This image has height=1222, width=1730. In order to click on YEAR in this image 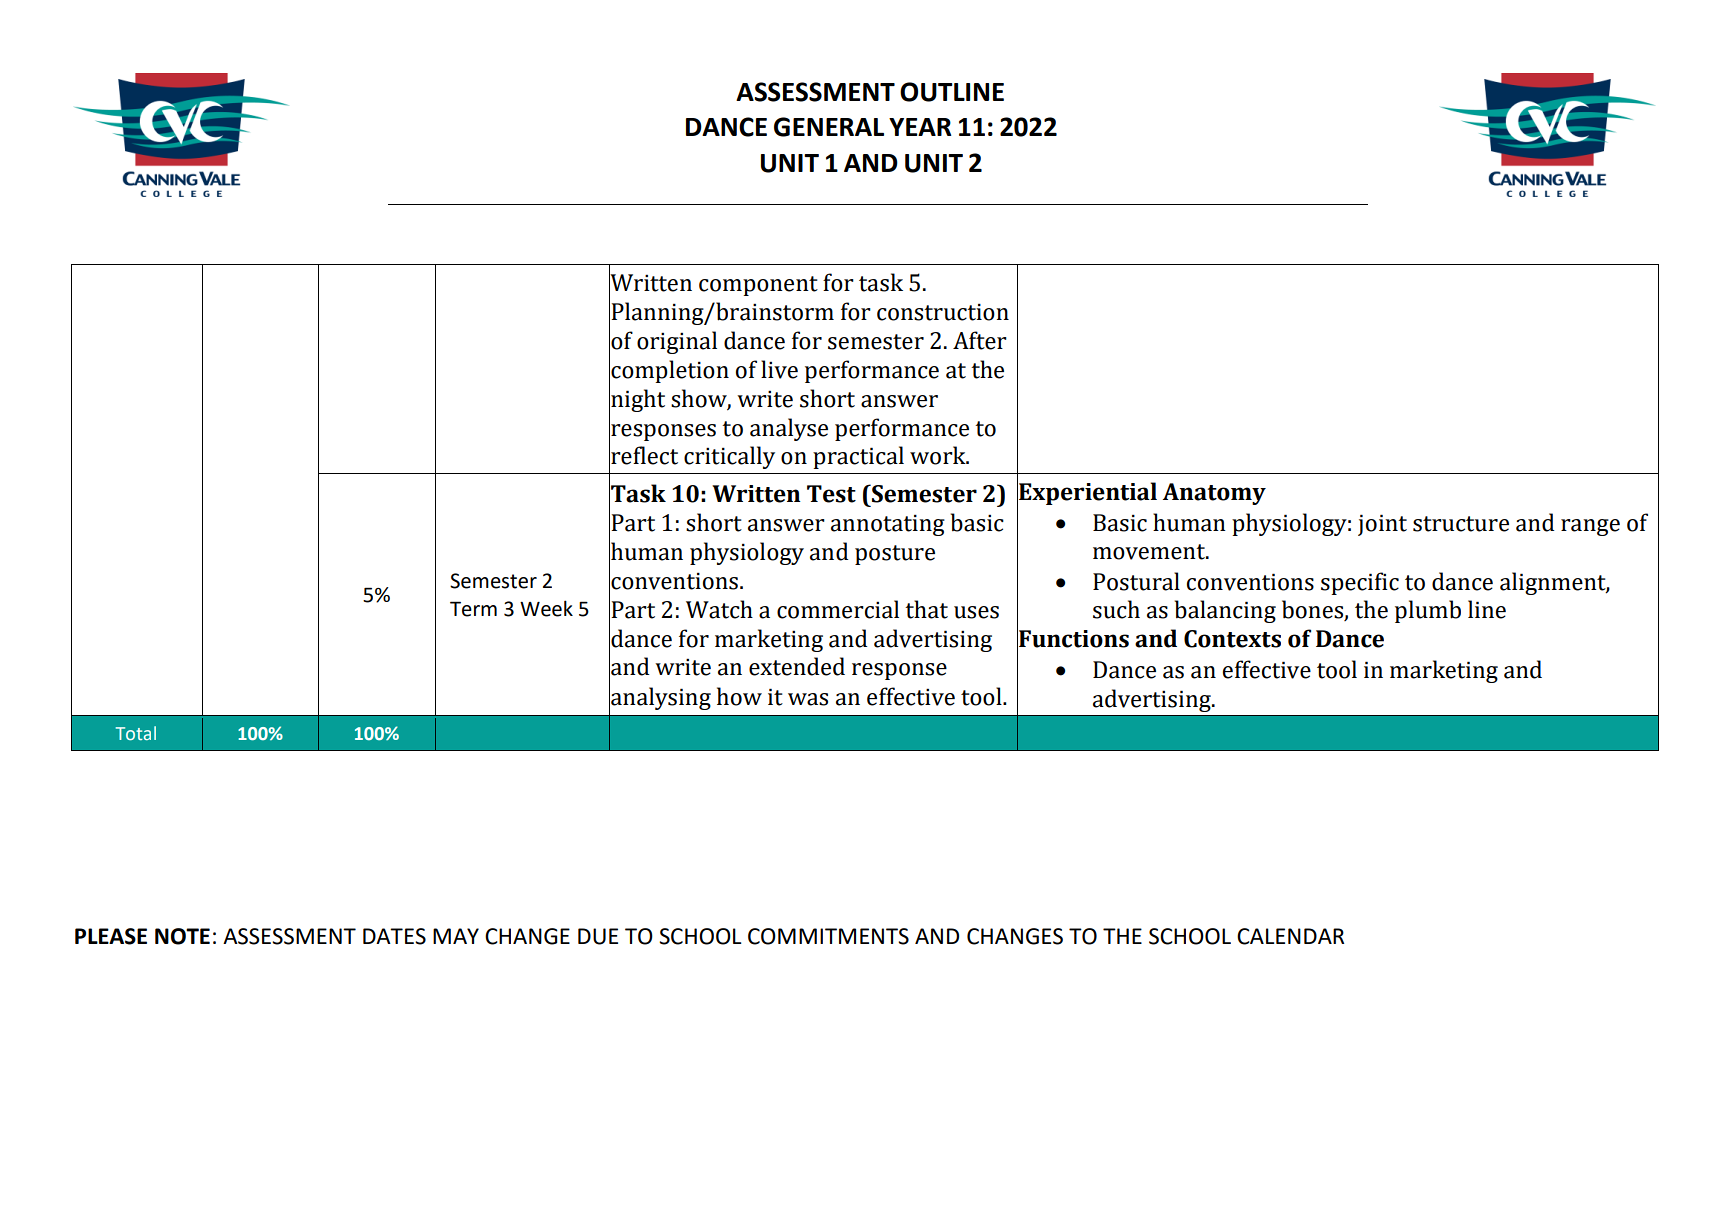, I will do `click(920, 127)`.
